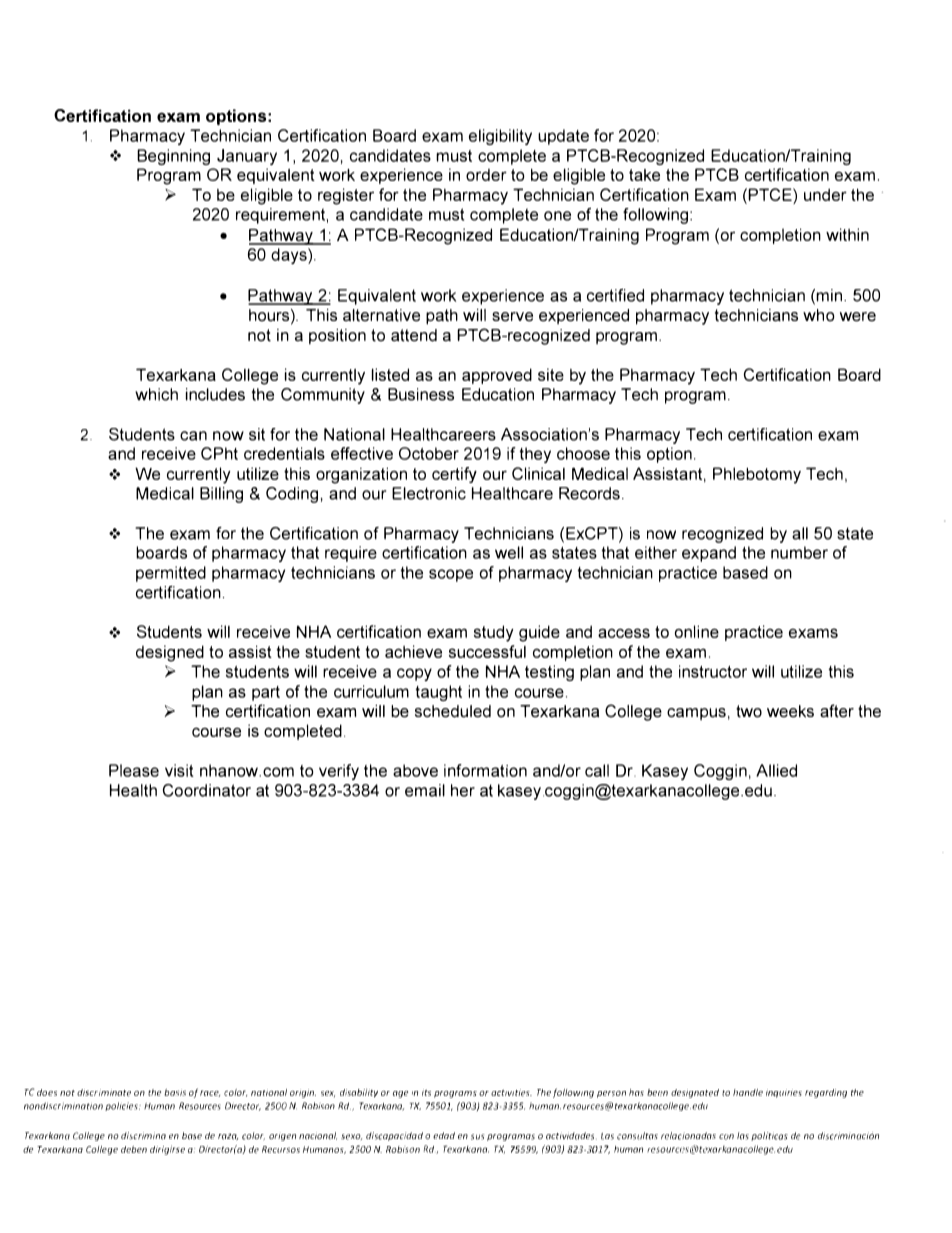 This screenshot has height=1233, width=952. I want to click on Phlebotomy, so click(757, 475).
